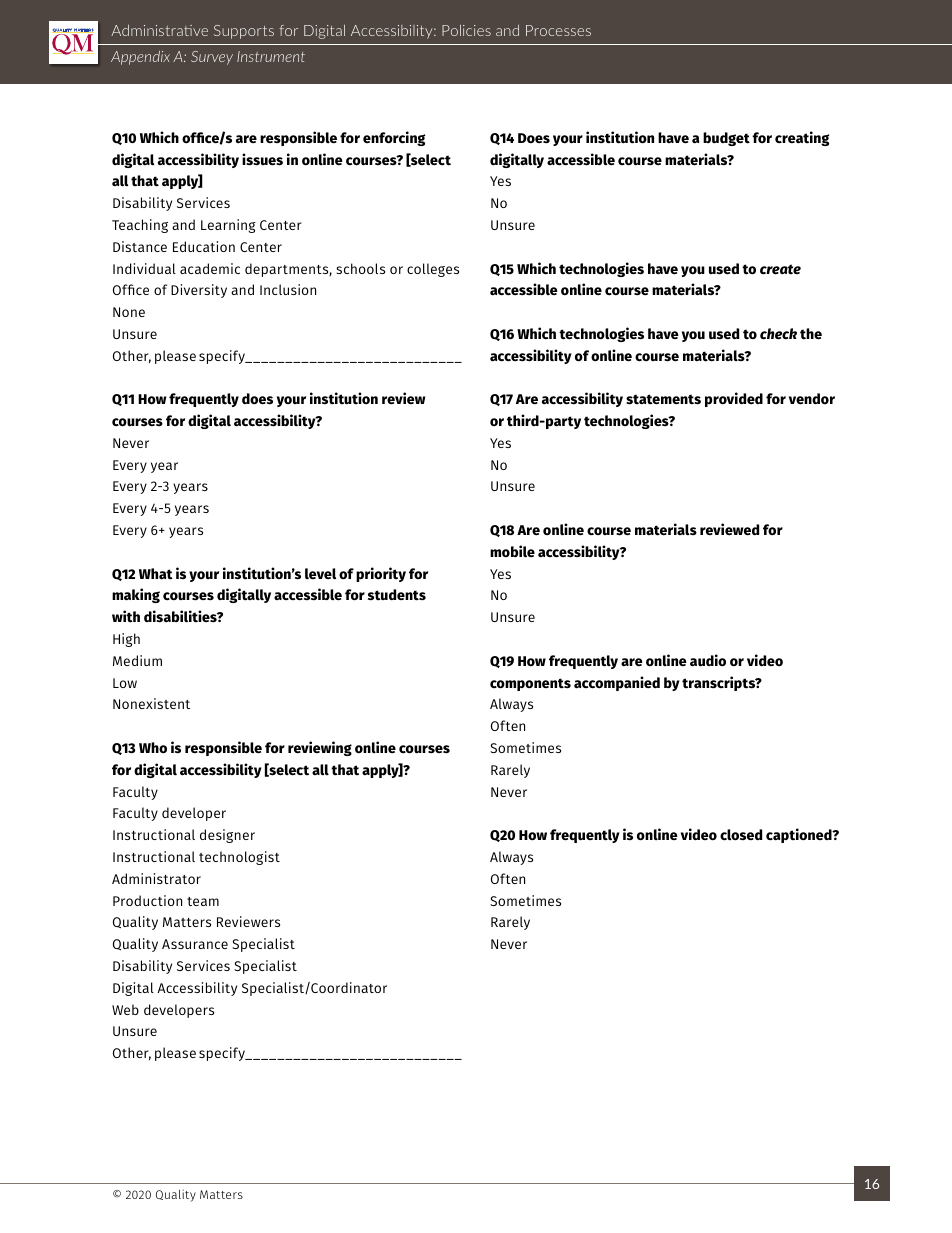 The width and height of the screenshot is (952, 1233). I want to click on Policies, so click(466, 30).
